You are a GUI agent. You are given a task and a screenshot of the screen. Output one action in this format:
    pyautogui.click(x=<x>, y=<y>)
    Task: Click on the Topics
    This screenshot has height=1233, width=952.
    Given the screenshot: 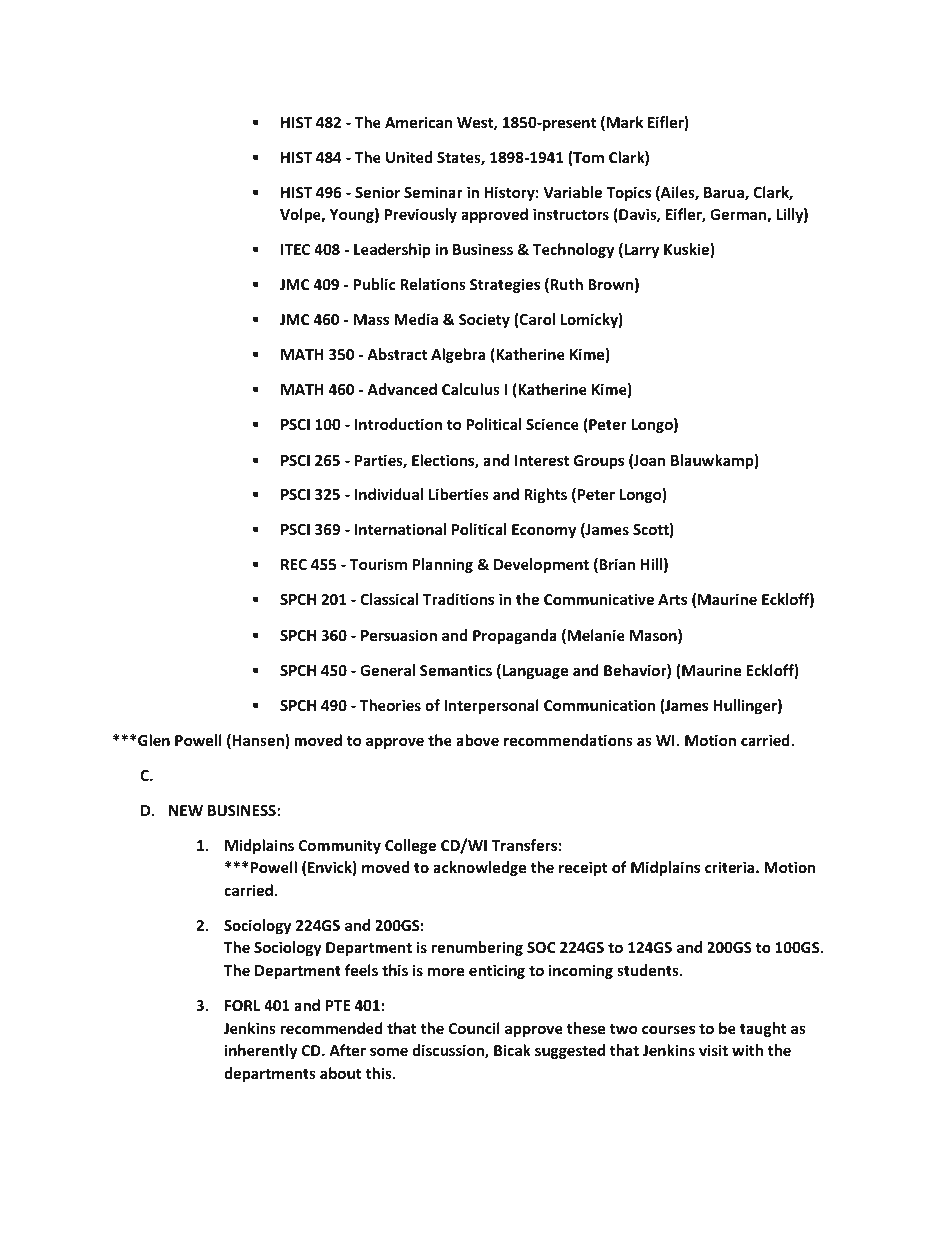 What is the action you would take?
    pyautogui.click(x=628, y=193)
